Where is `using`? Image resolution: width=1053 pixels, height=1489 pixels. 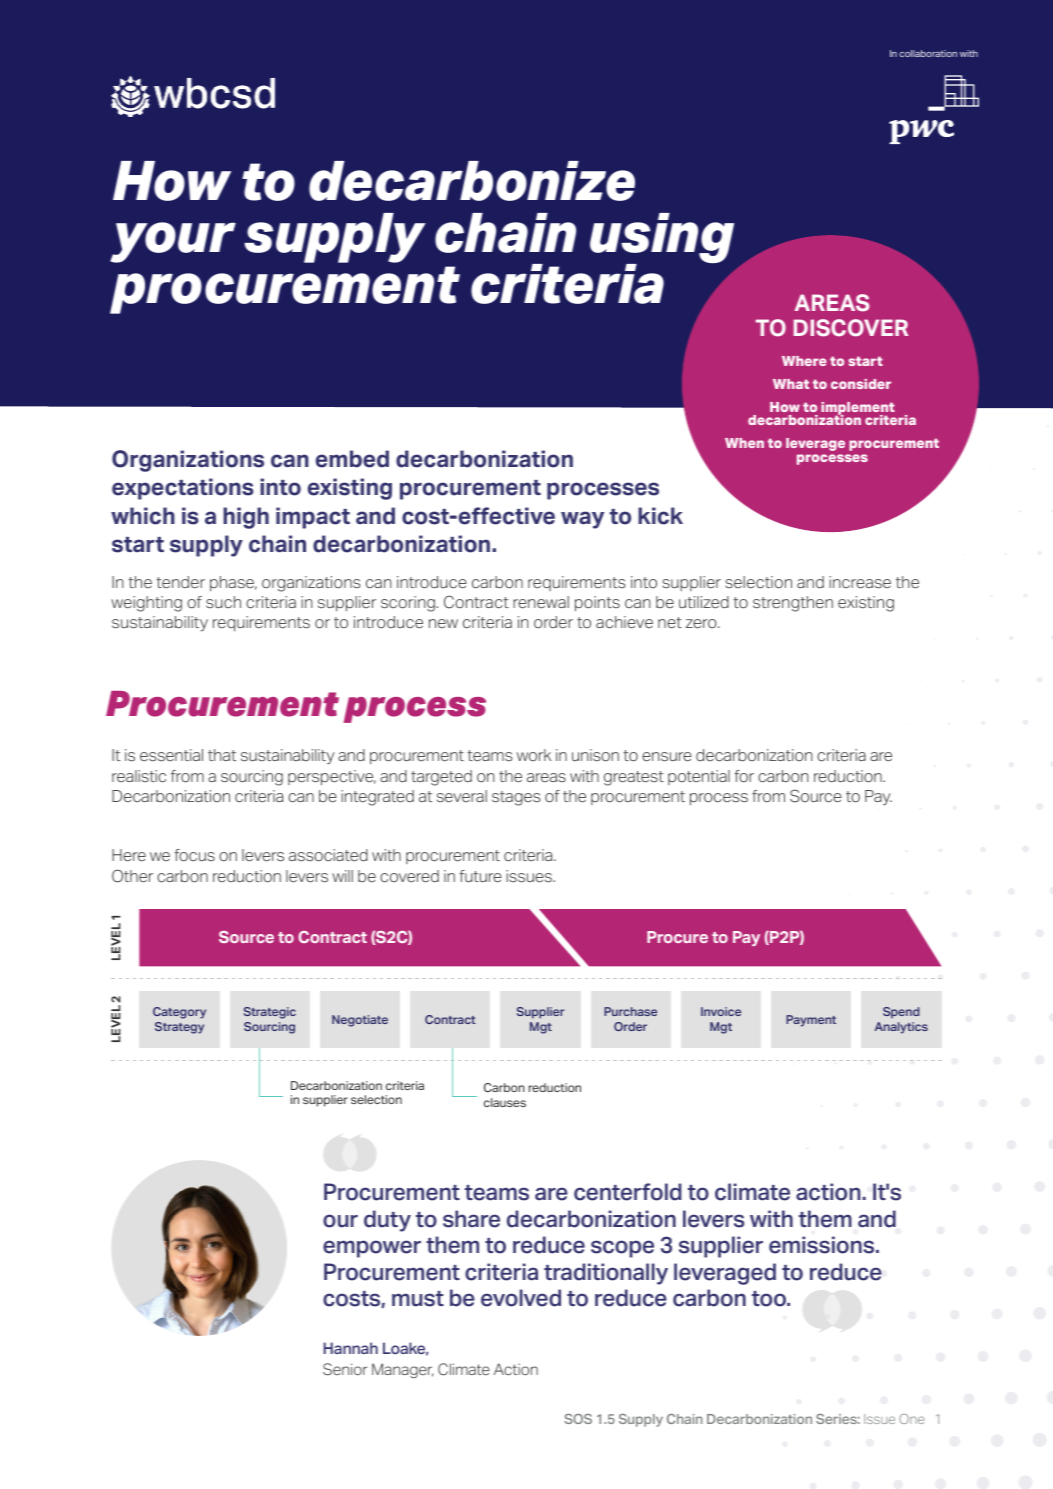
using is located at coordinates (662, 239).
